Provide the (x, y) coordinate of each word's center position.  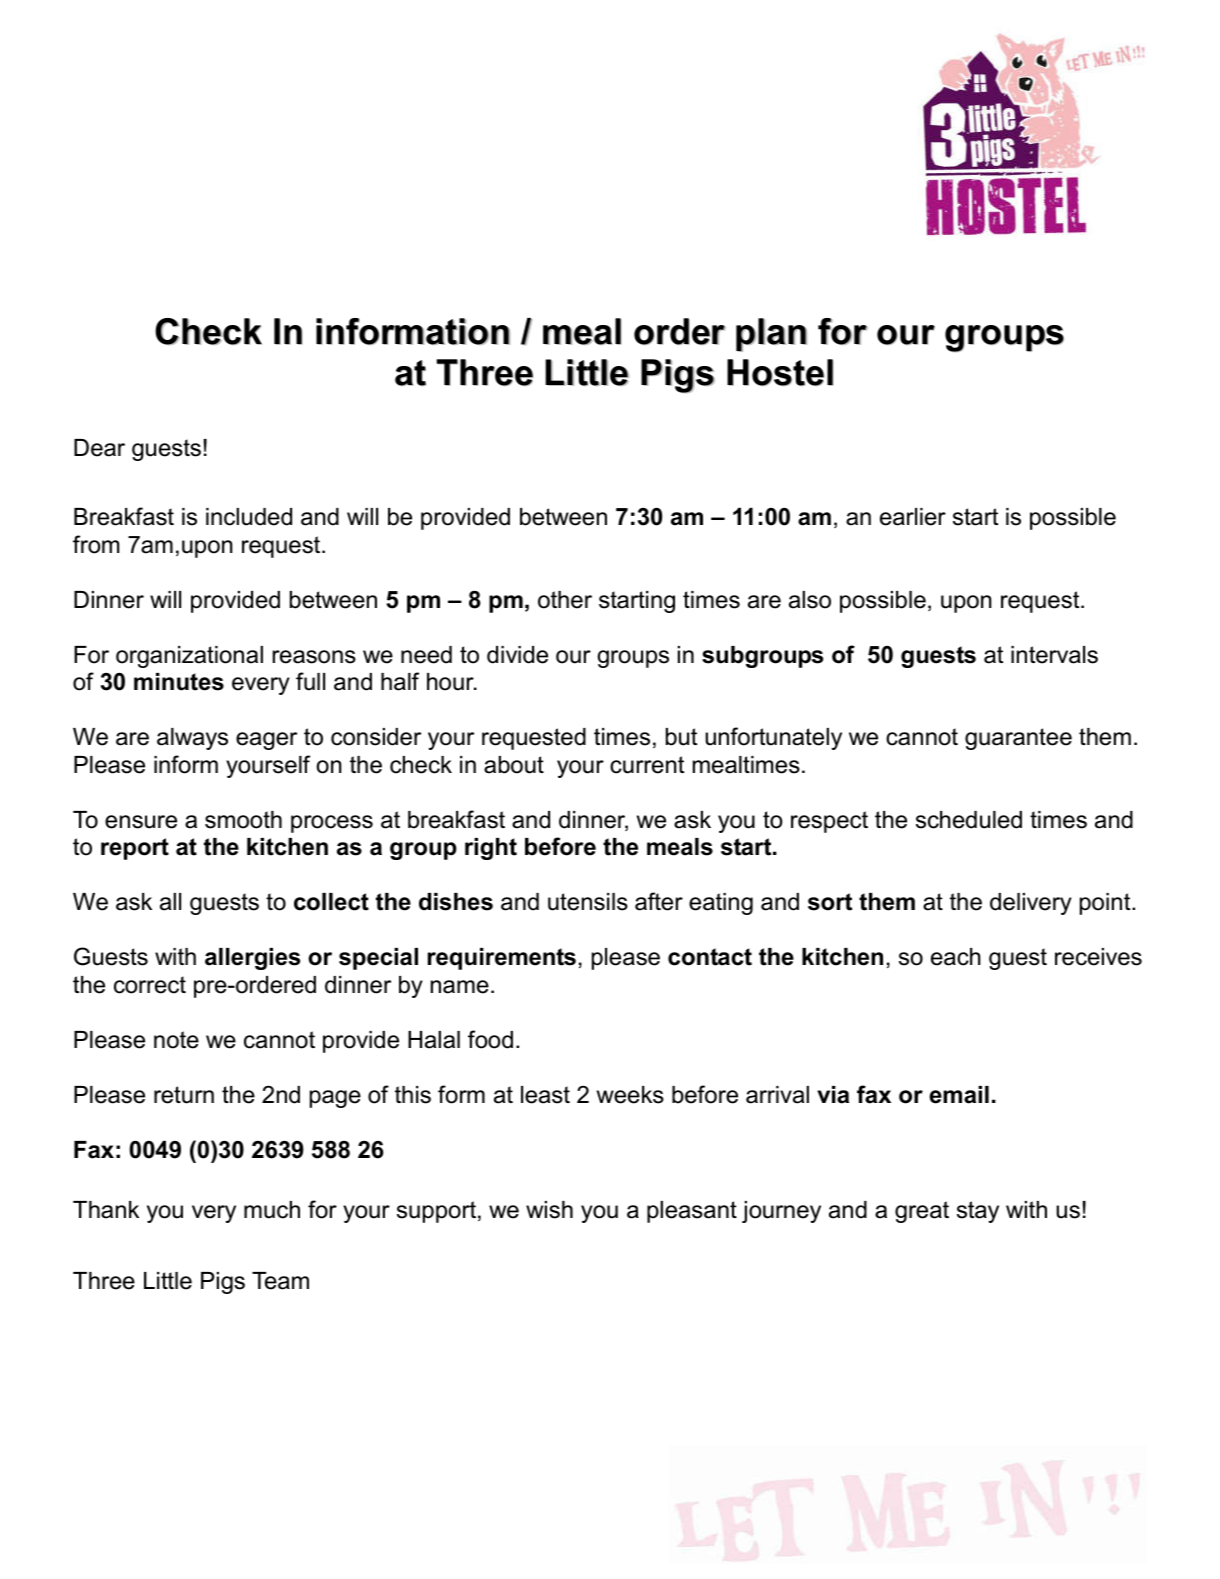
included (249, 517)
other (565, 600)
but (681, 737)
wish (549, 1210)
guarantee (1018, 739)
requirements (502, 959)
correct (150, 985)
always (192, 739)
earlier (913, 517)
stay (978, 1212)
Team (280, 1281)
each (956, 957)
